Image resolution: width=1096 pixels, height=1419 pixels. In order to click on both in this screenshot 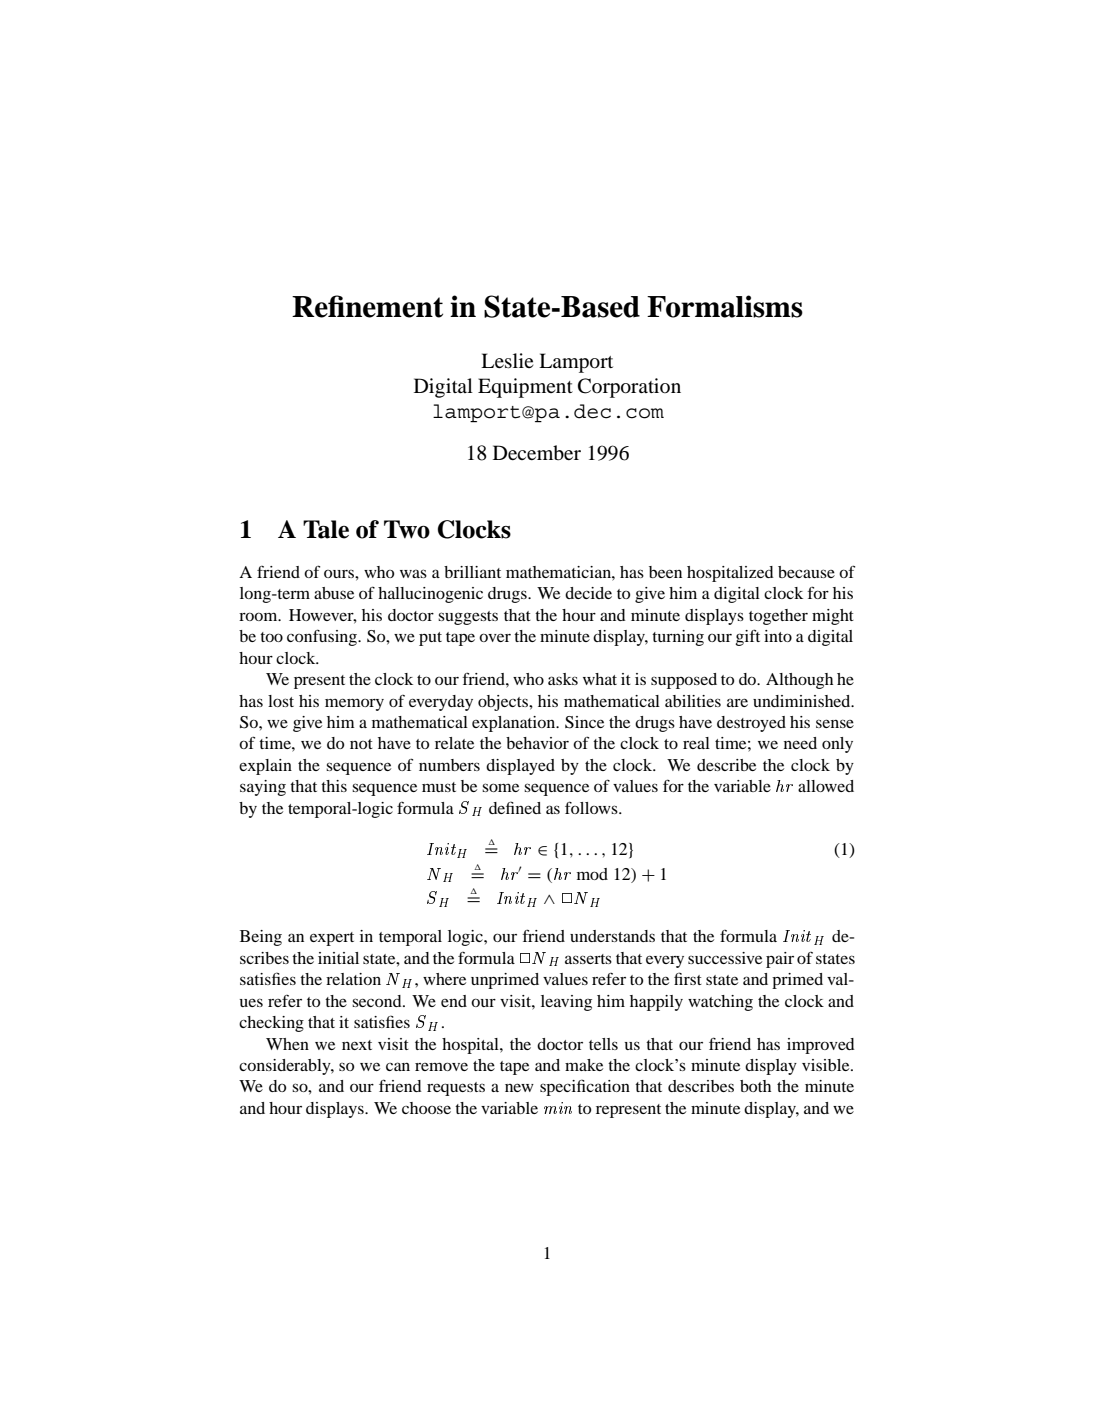, I will do `click(755, 1086)`.
